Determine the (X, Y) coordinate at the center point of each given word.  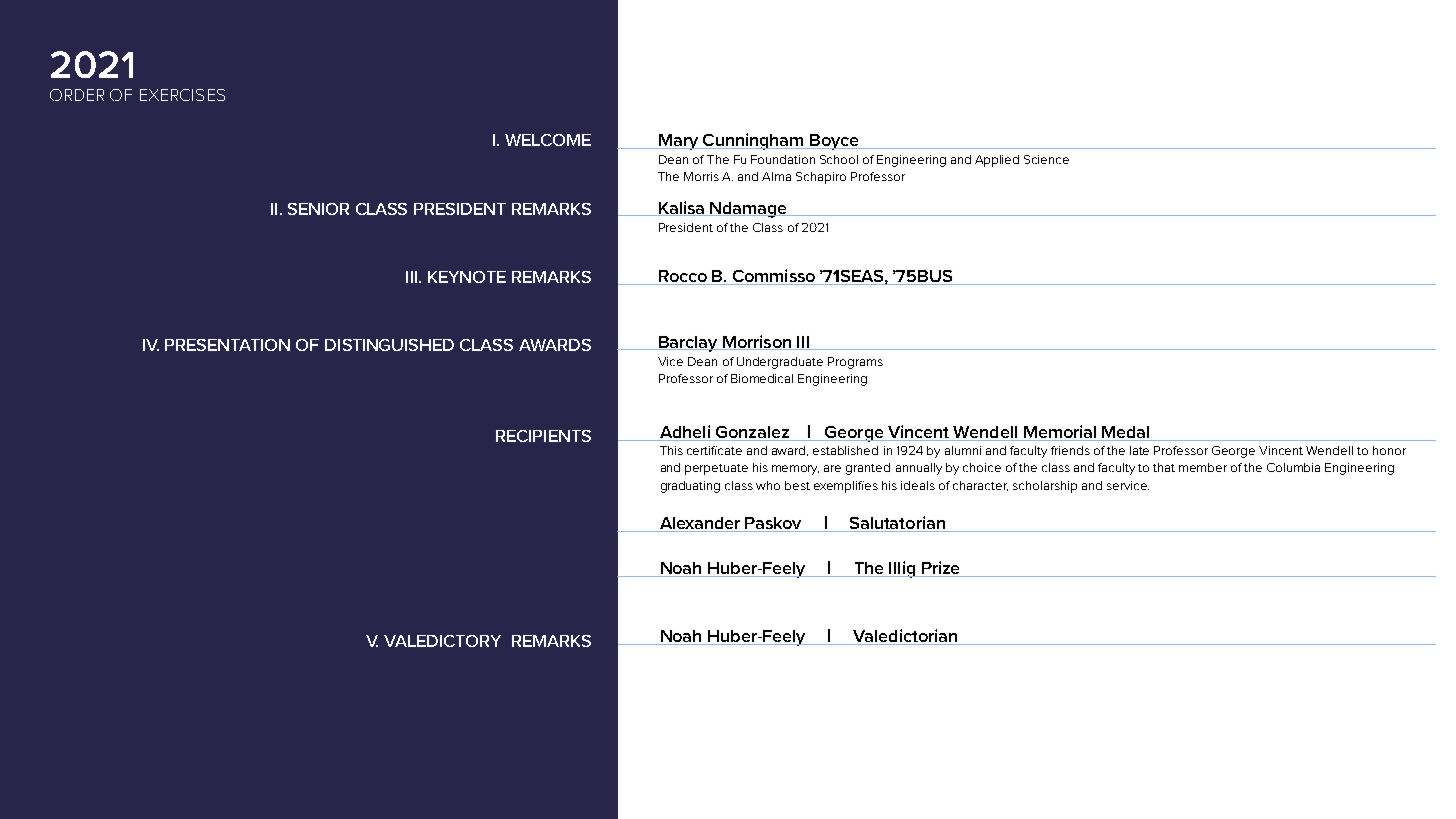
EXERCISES (182, 95)
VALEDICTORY (442, 641)
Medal (1125, 432)
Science (1046, 159)
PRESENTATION (227, 345)
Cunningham (753, 141)
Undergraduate (780, 363)
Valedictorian (905, 637)
